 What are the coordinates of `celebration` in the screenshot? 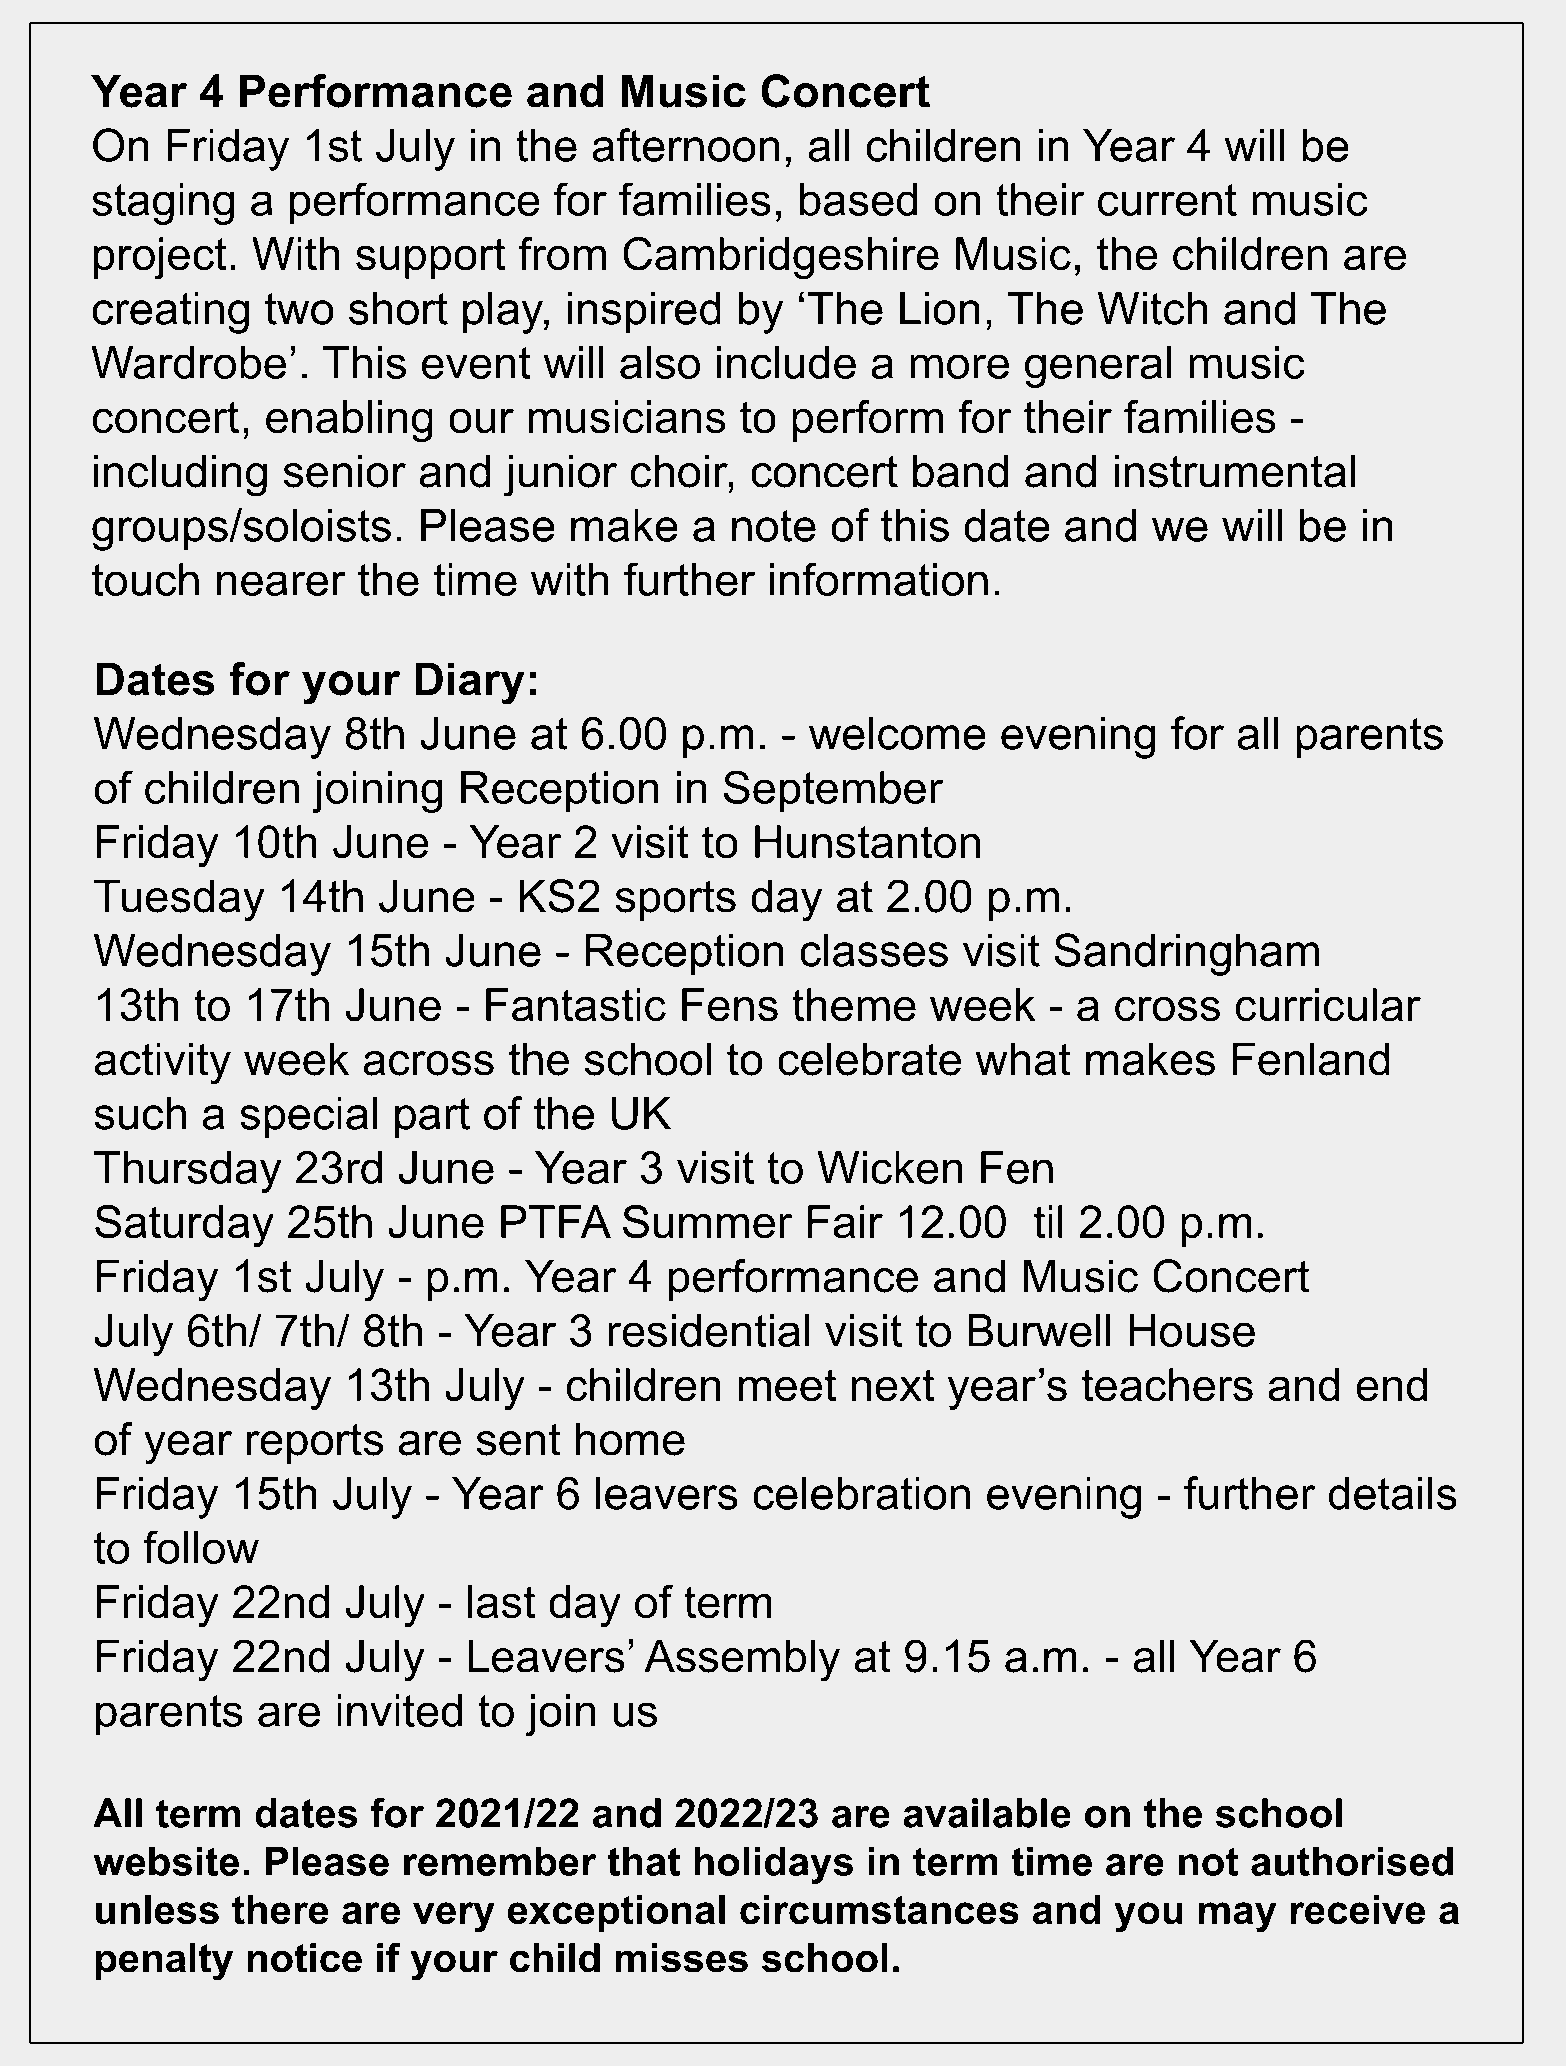 It's located at (861, 1493).
